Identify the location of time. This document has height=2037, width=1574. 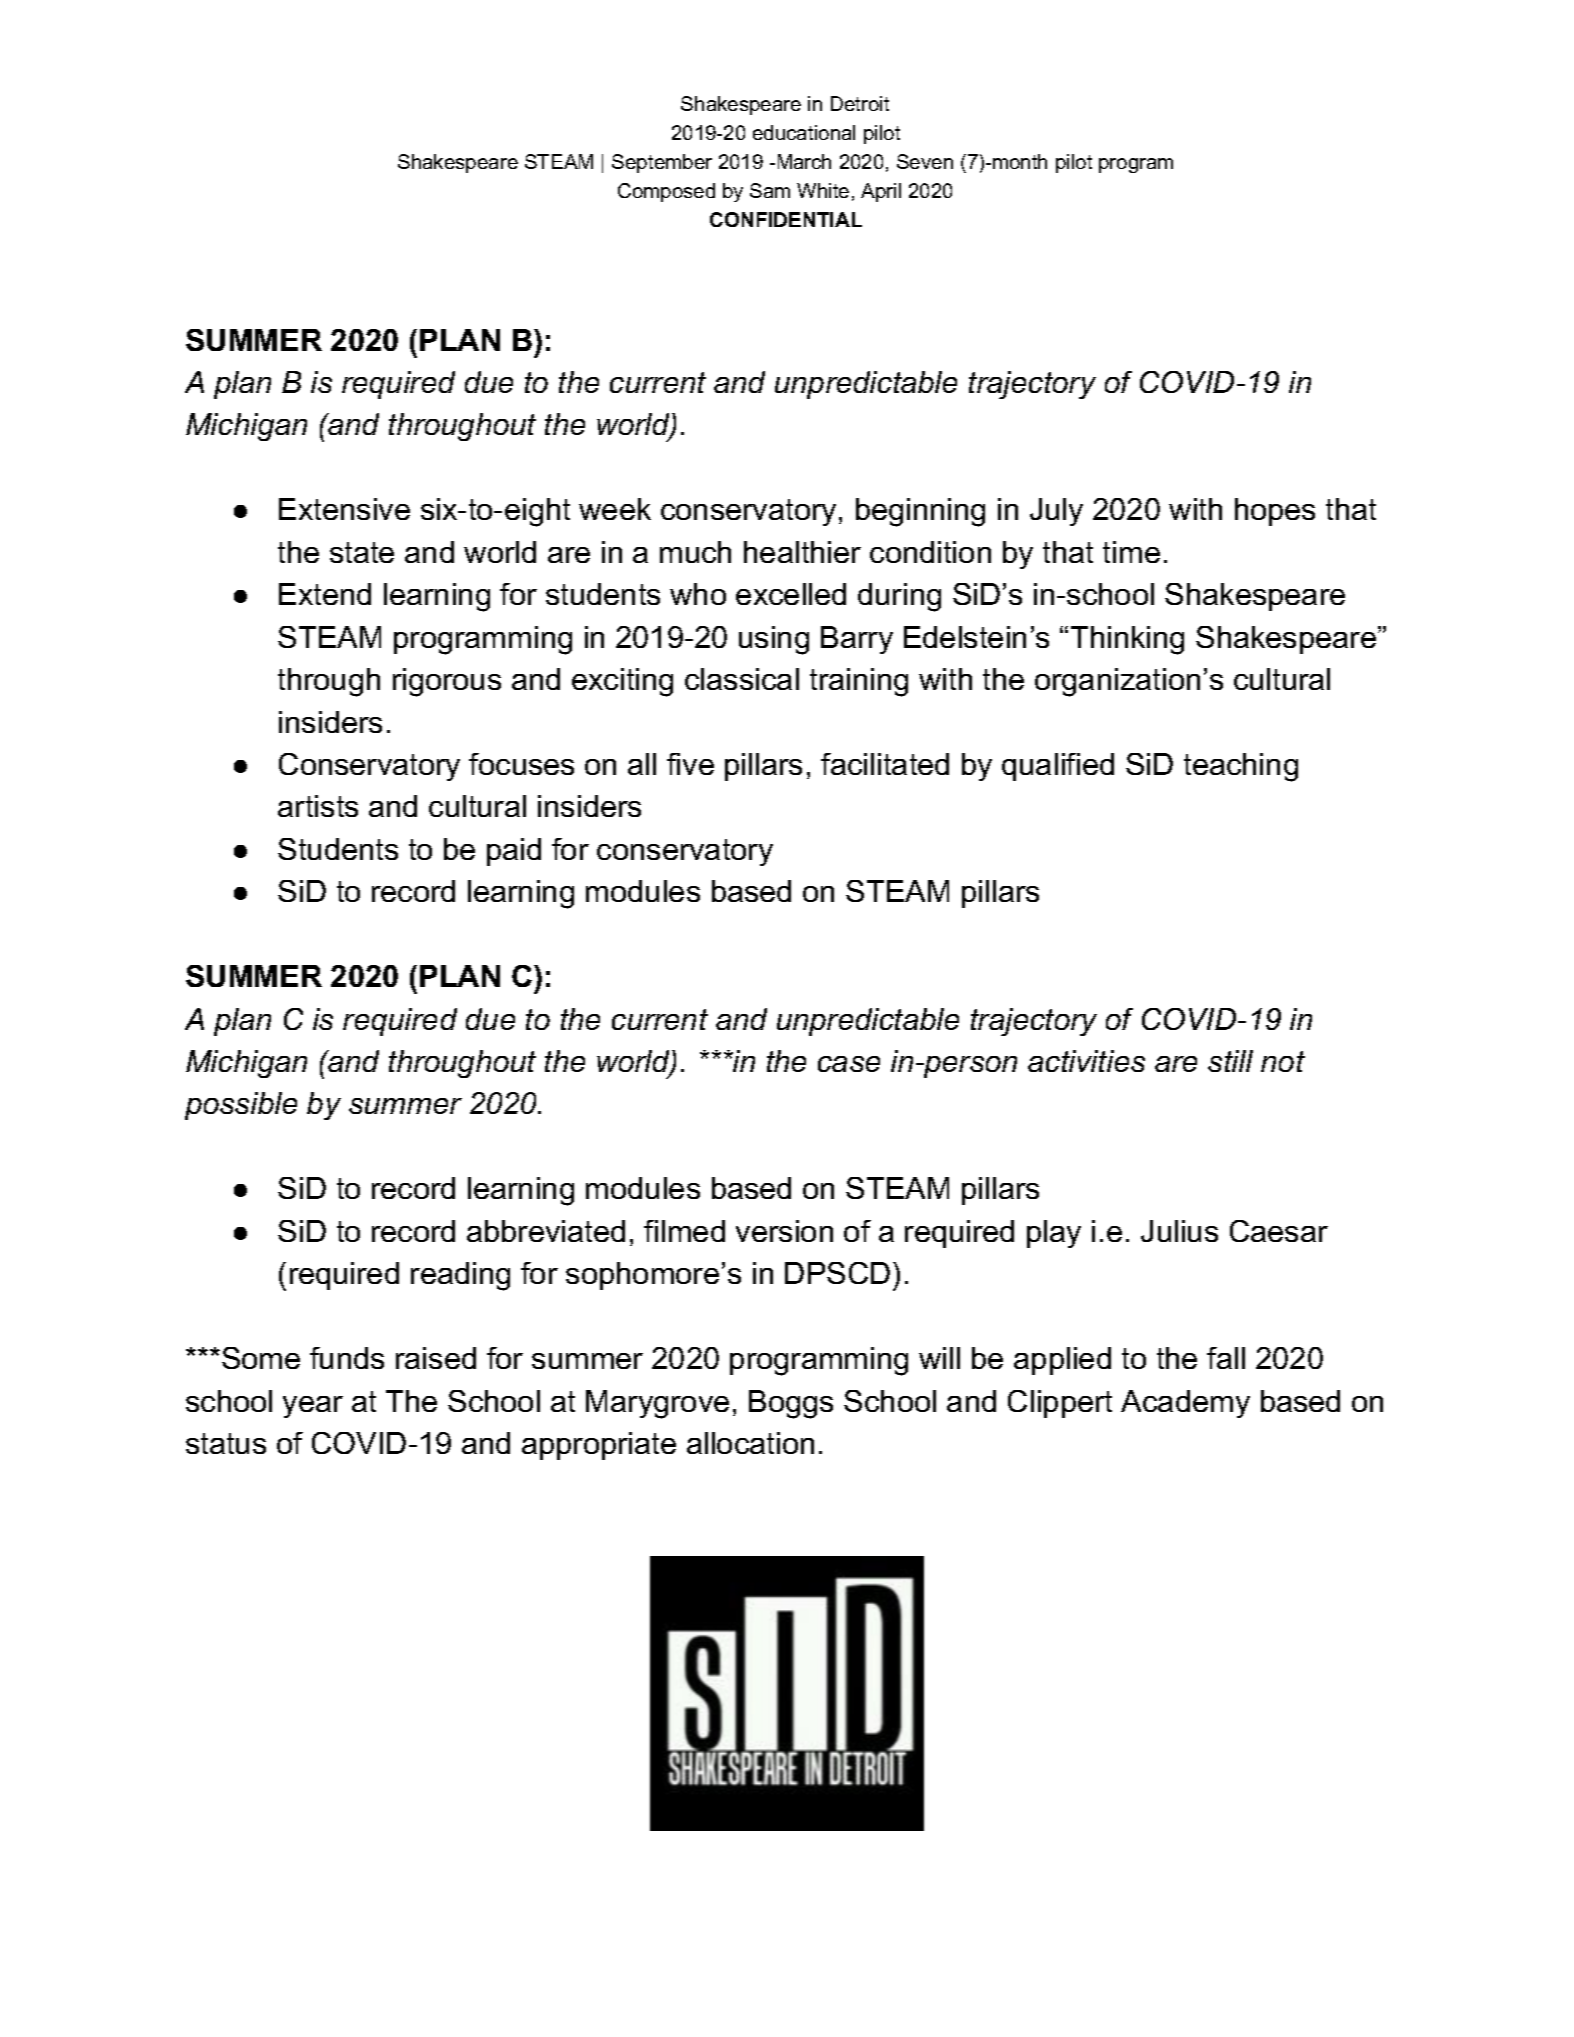
(1131, 552).
